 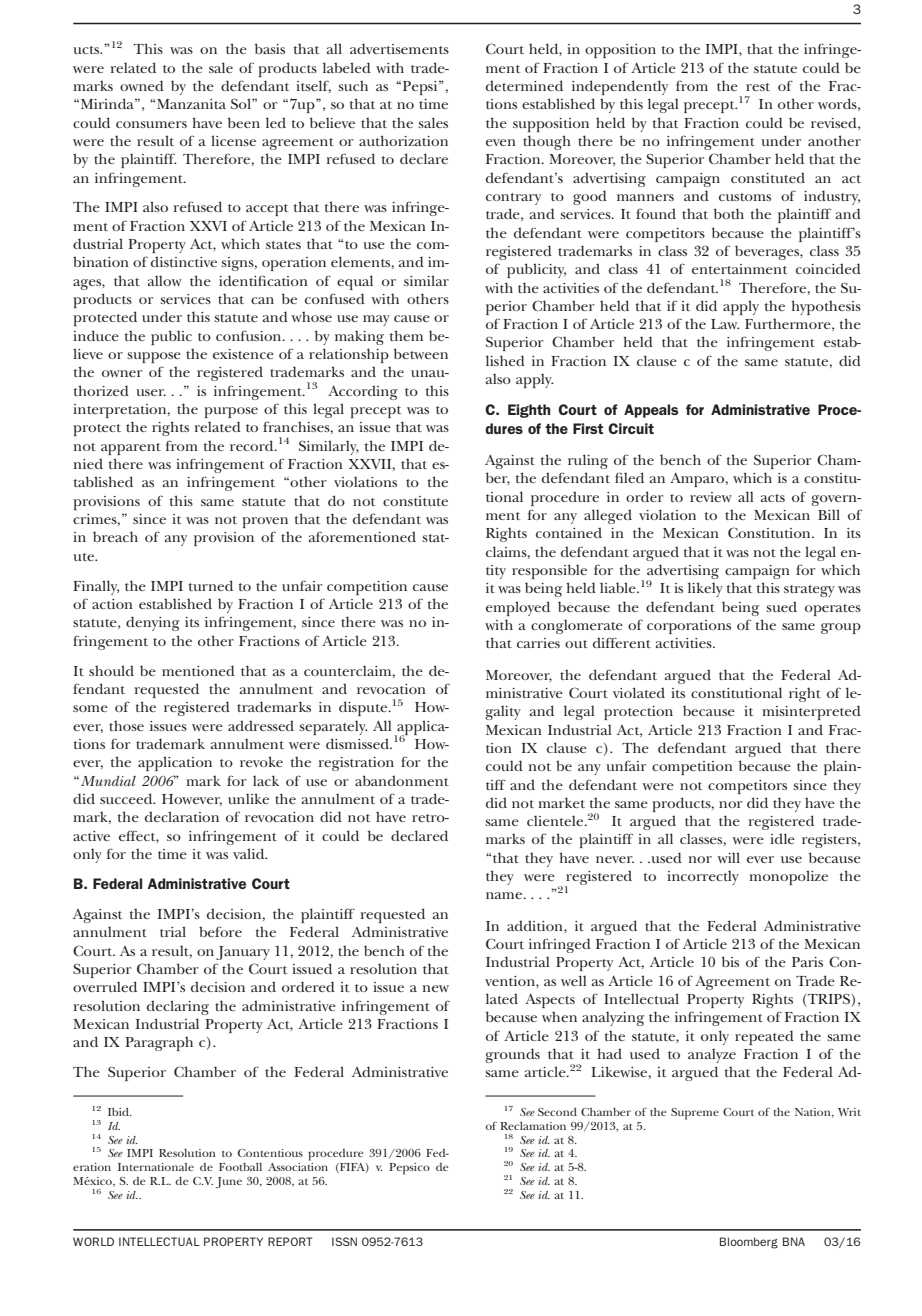 What do you see at coordinates (758, 87) in the document?
I see `rest` at bounding box center [758, 87].
